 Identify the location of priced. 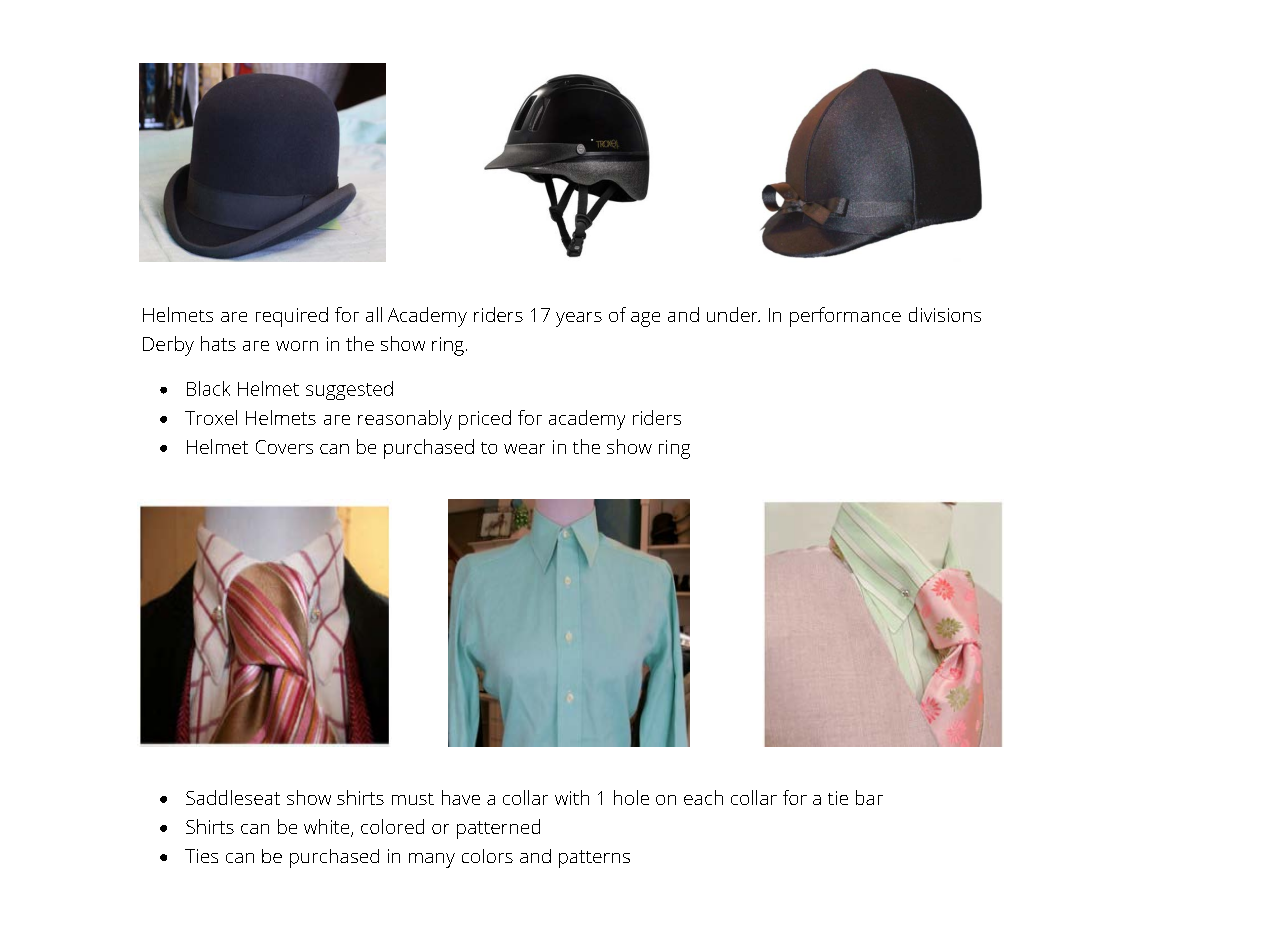
(485, 420).
